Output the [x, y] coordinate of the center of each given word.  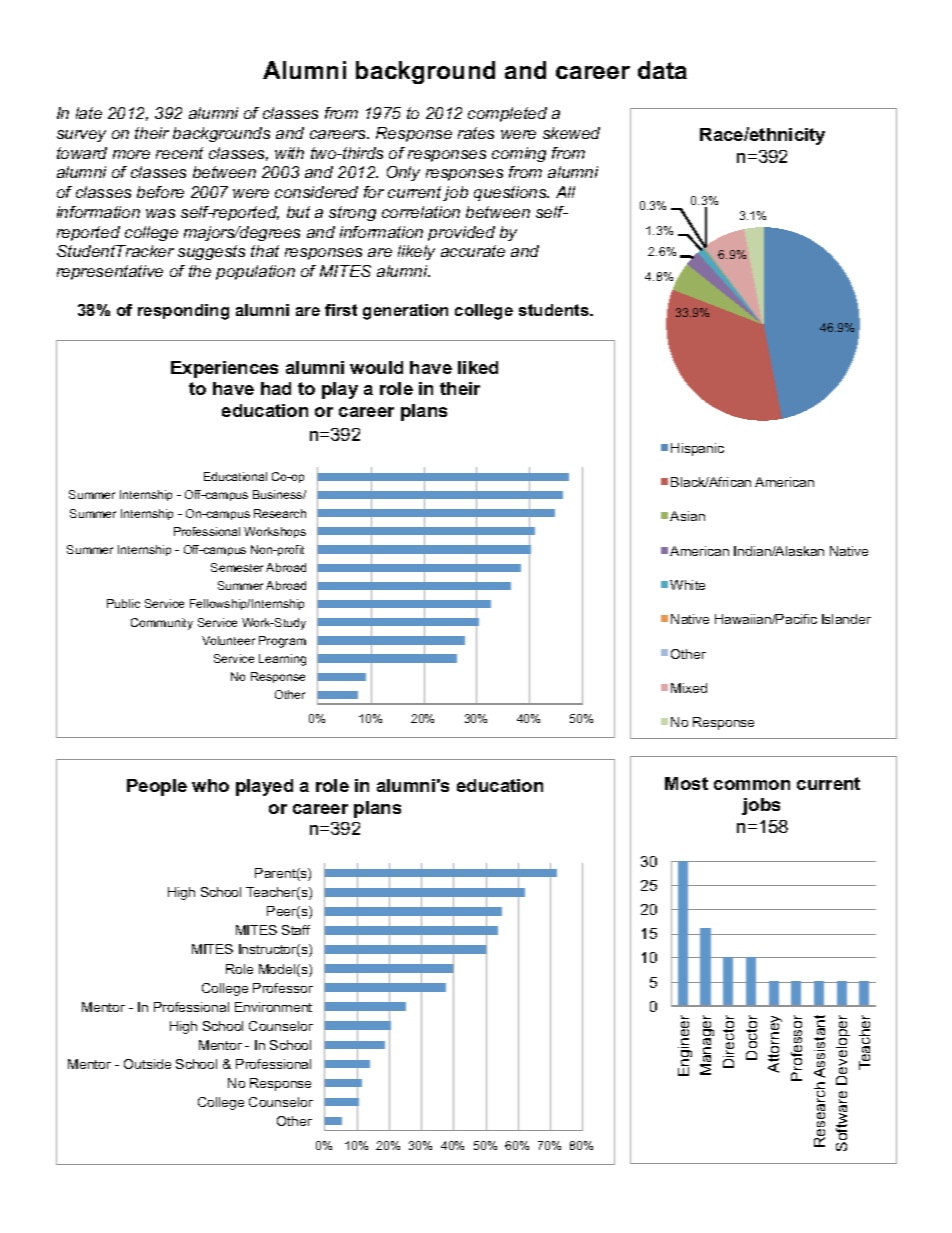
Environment [273, 1007]
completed [507, 114]
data [662, 70]
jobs [761, 806]
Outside [147, 1064]
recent [179, 153]
